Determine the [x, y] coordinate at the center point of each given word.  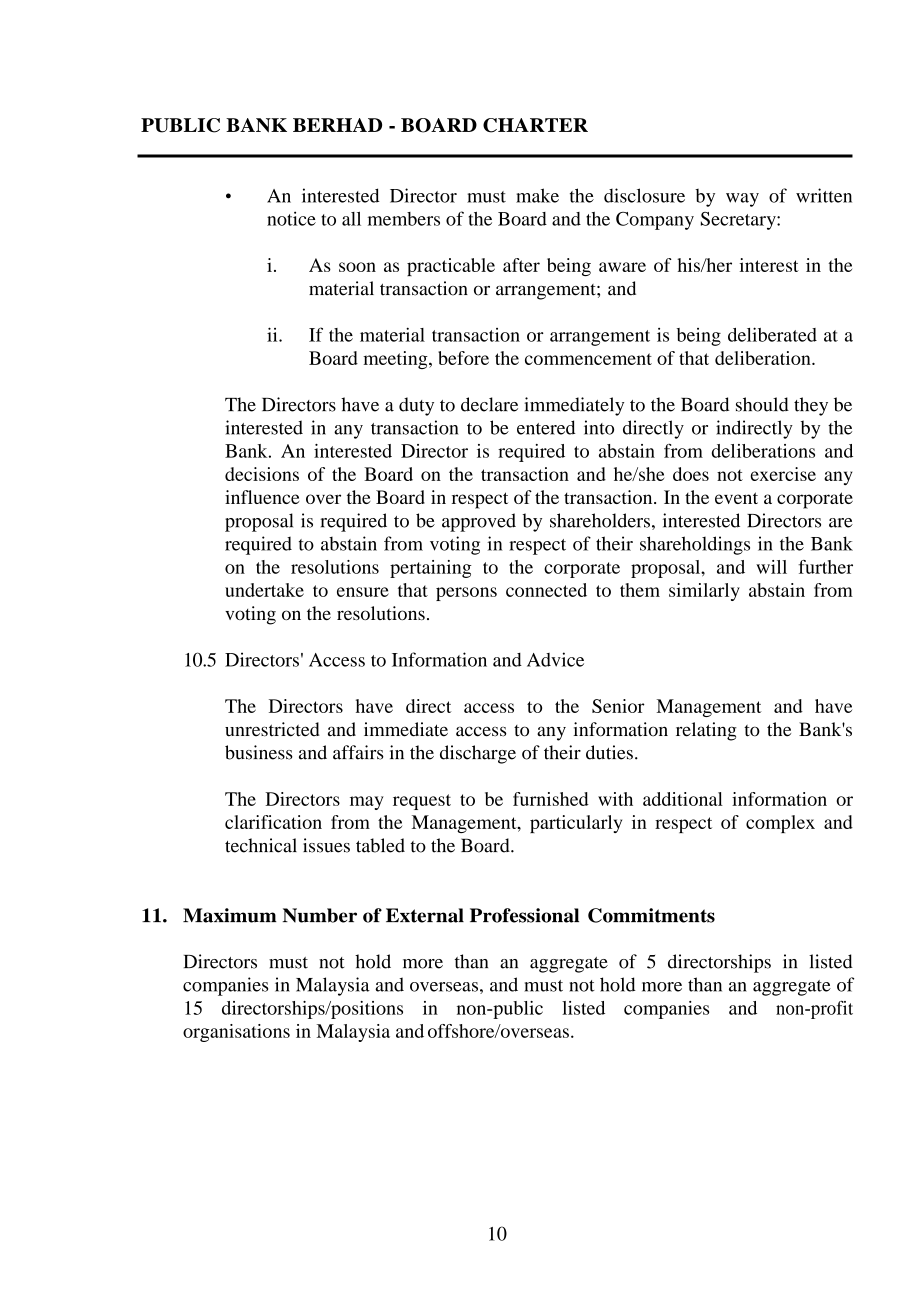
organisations [236, 1033]
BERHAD [337, 125]
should [762, 404]
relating [706, 731]
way [742, 200]
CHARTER [535, 125]
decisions [262, 474]
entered [546, 427]
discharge [478, 754]
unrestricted [272, 729]
